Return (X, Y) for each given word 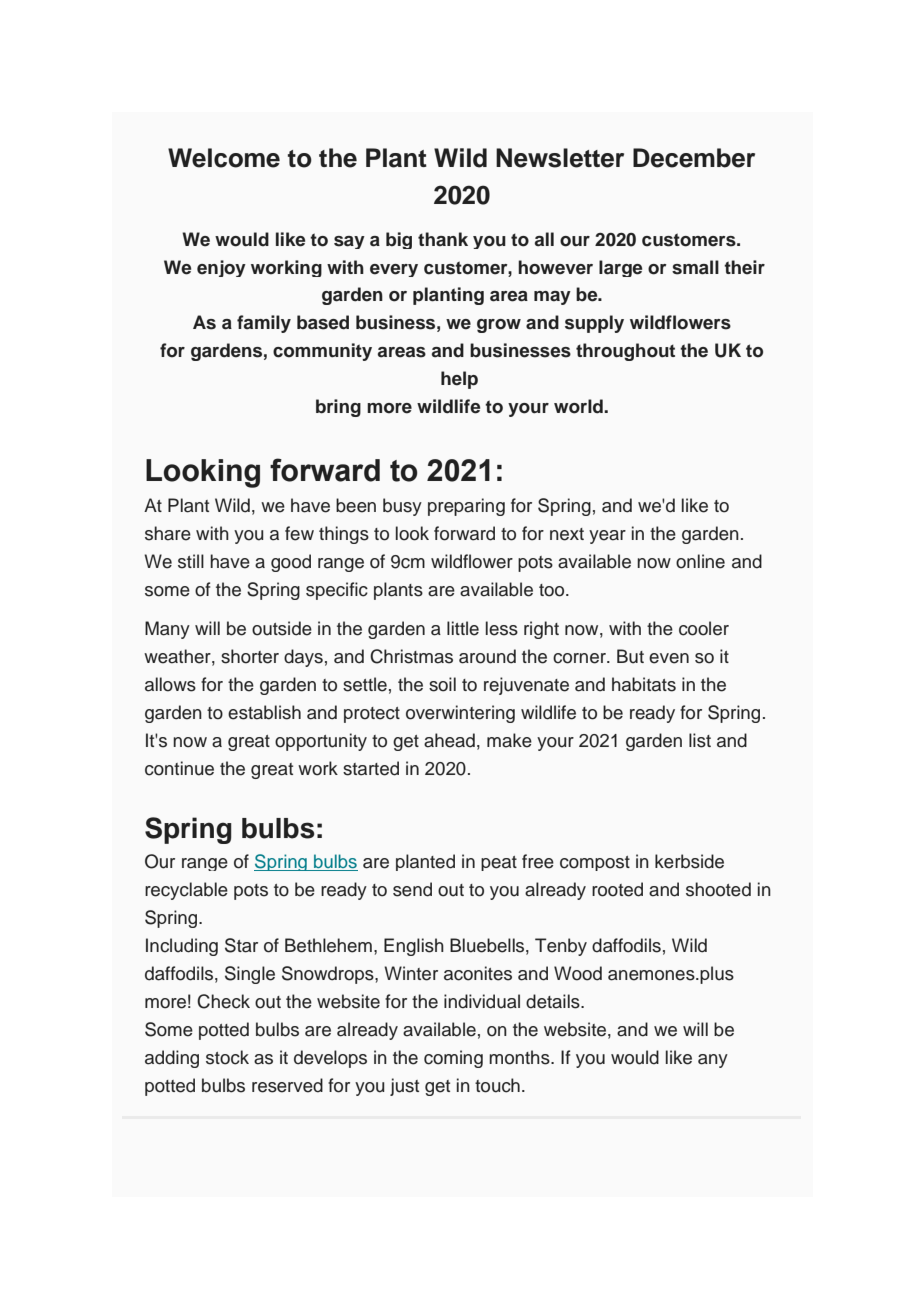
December (694, 158)
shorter (250, 656)
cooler (704, 628)
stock (227, 1057)
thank (443, 239)
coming (453, 1059)
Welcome (224, 158)
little (463, 628)
